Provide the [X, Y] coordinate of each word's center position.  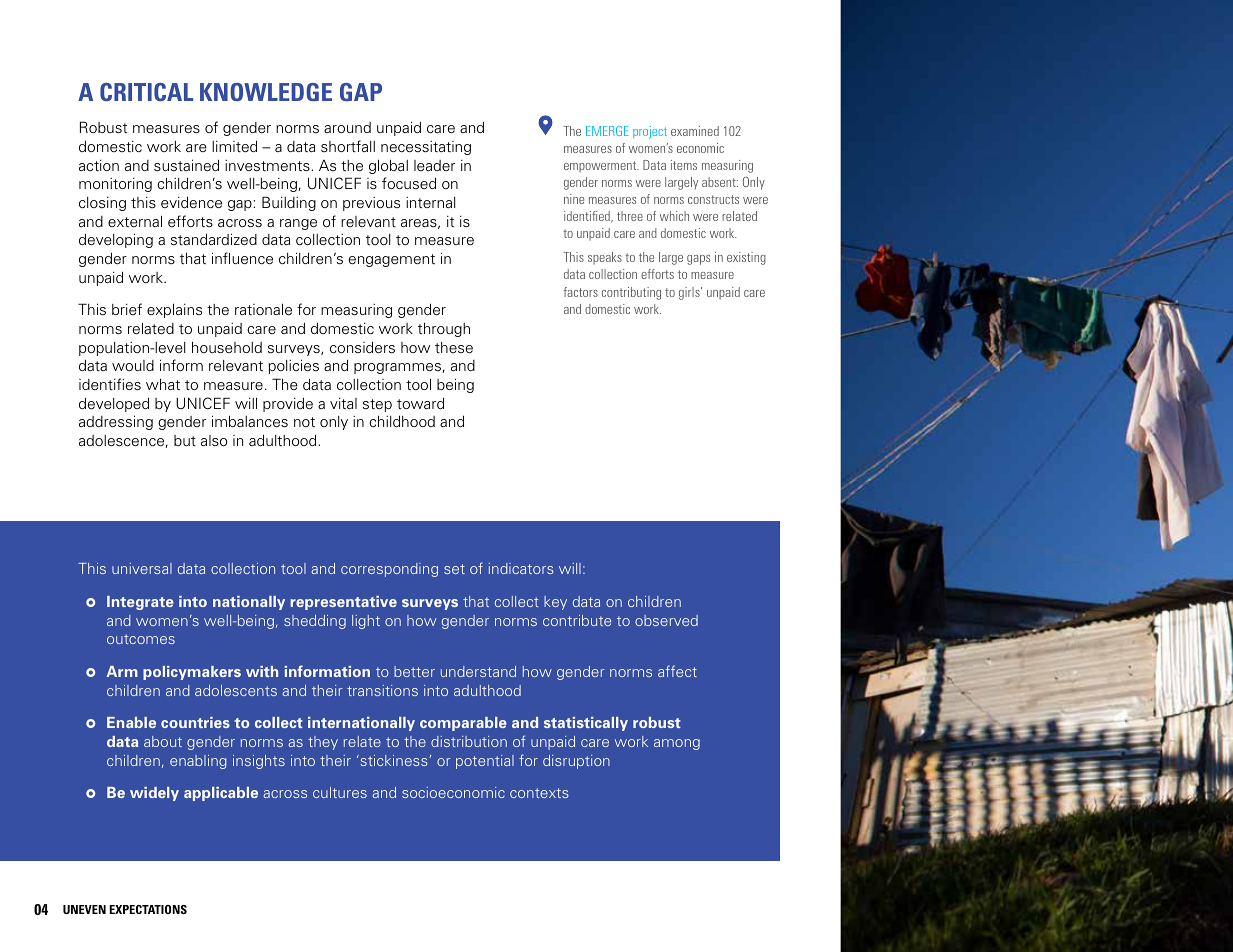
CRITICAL [146, 92]
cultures [340, 792]
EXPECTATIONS [148, 909]
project [650, 132]
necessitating [426, 148]
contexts [539, 793]
